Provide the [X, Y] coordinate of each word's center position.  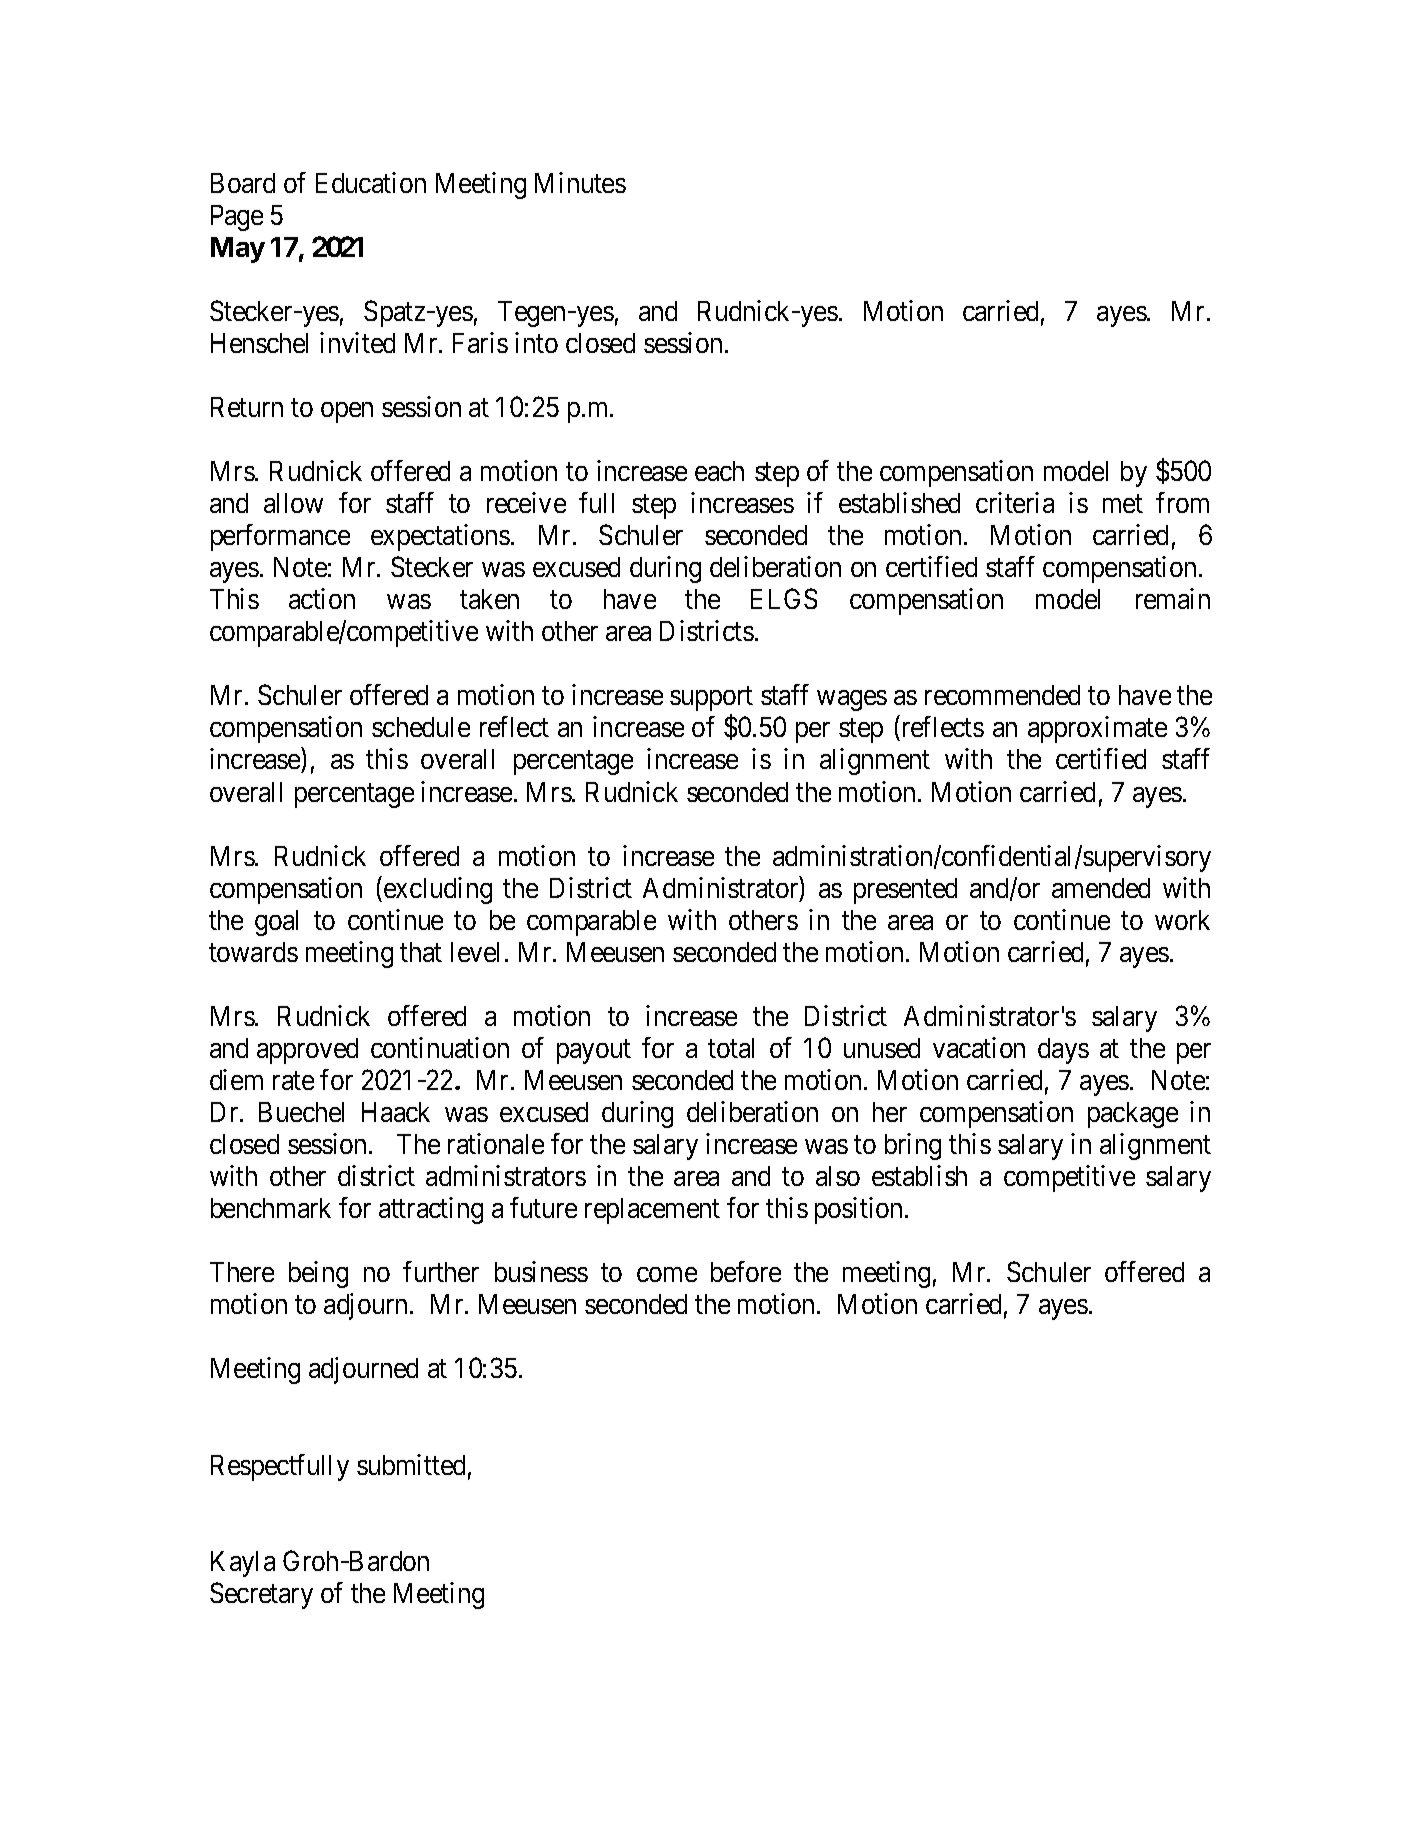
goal [276, 923]
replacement [652, 1211]
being [318, 1274]
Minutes [580, 182]
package [1133, 1115]
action [322, 598]
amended [1101, 888]
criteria [1015, 502]
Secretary [261, 1595]
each [719, 471]
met [1123, 504]
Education [371, 182]
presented [905, 891]
